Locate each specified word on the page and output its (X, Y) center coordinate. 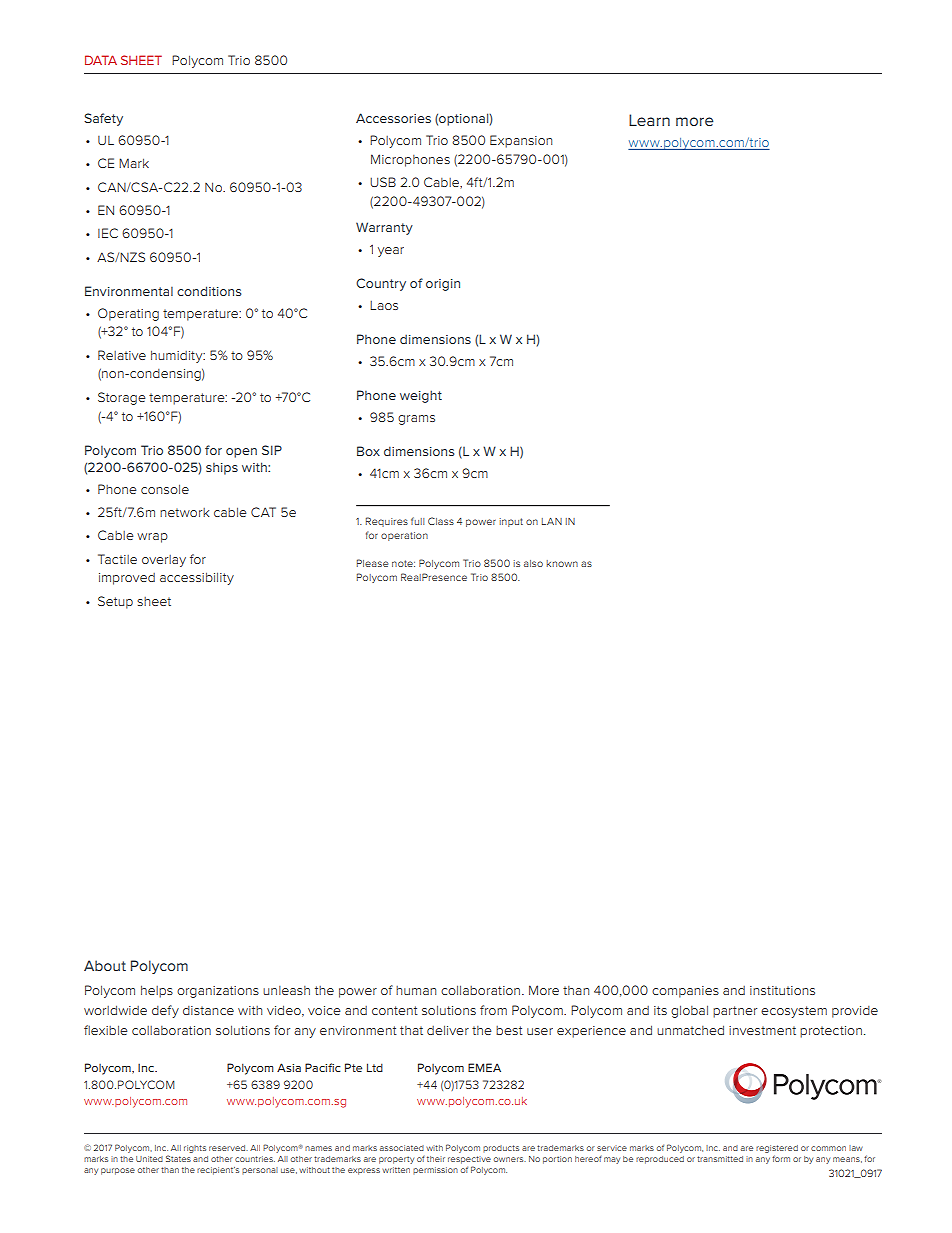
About (105, 965)
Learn (649, 120)
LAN (552, 521)
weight (421, 396)
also (533, 563)
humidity (178, 356)
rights (195, 1149)
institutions (782, 990)
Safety (103, 119)
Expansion (521, 141)
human (416, 990)
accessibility (197, 578)
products (501, 1148)
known (562, 563)
